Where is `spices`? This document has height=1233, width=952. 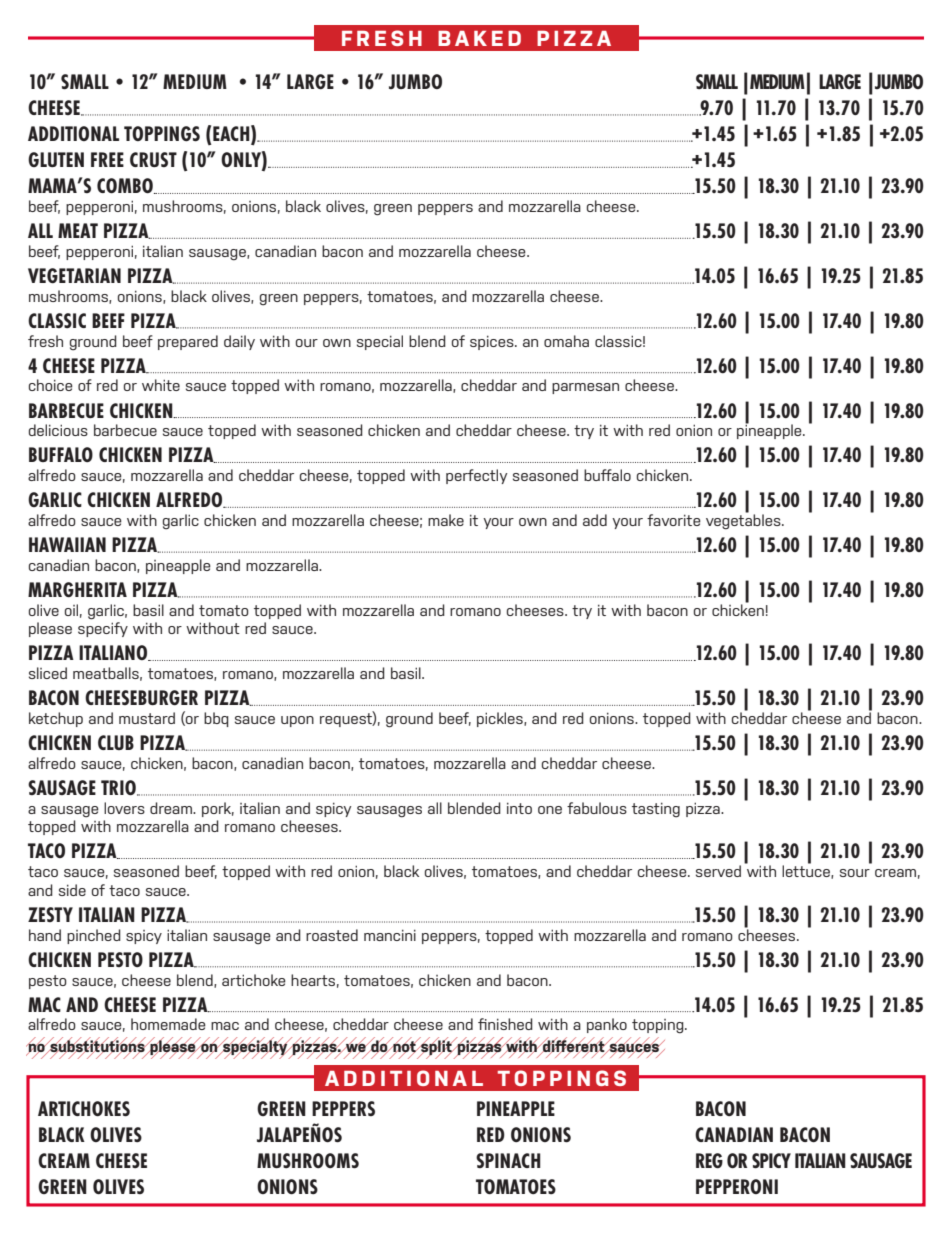
spices is located at coordinates (493, 342).
